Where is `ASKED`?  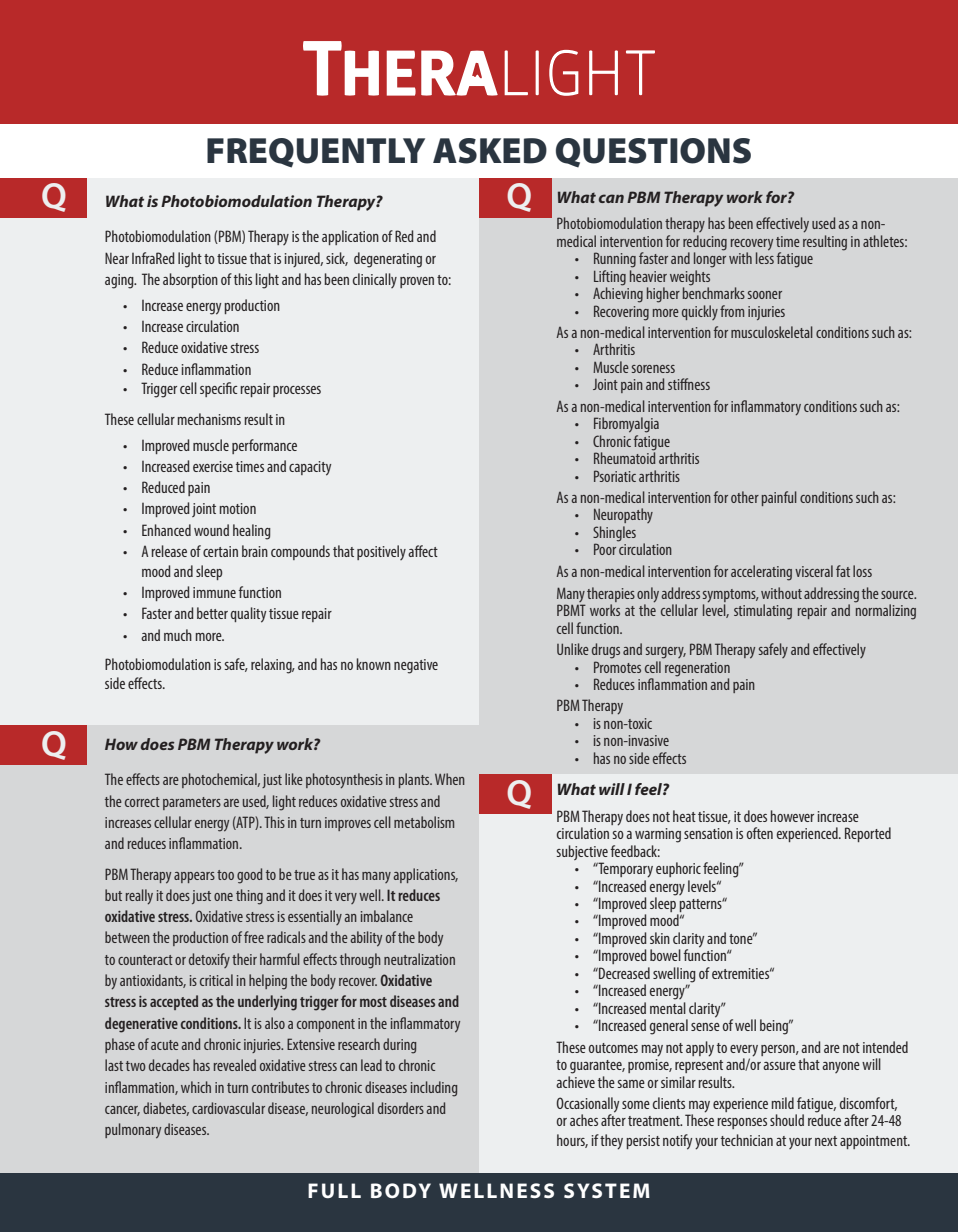 ASKED is located at coordinates (490, 151).
